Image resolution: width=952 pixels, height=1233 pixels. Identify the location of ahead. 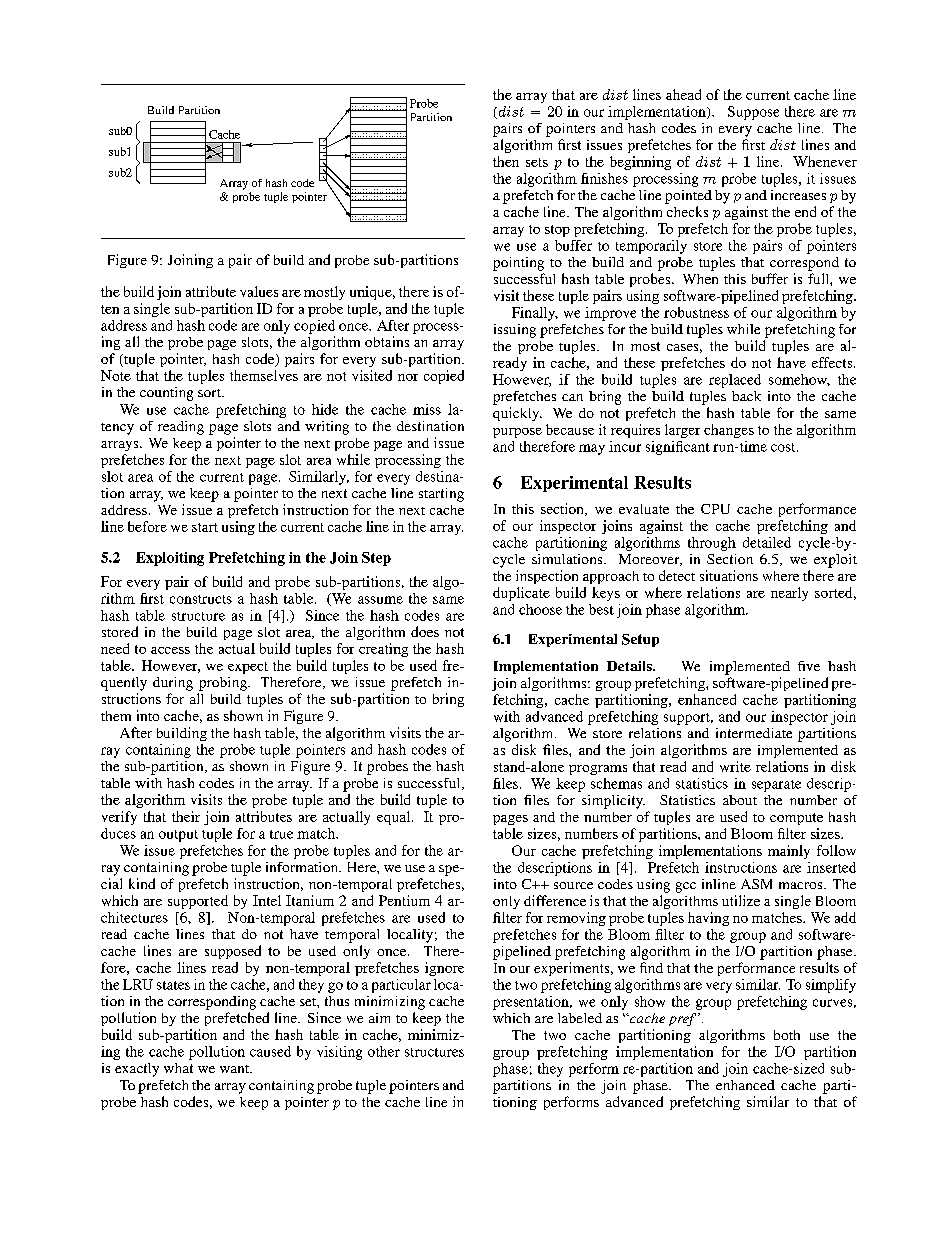
(683, 94).
